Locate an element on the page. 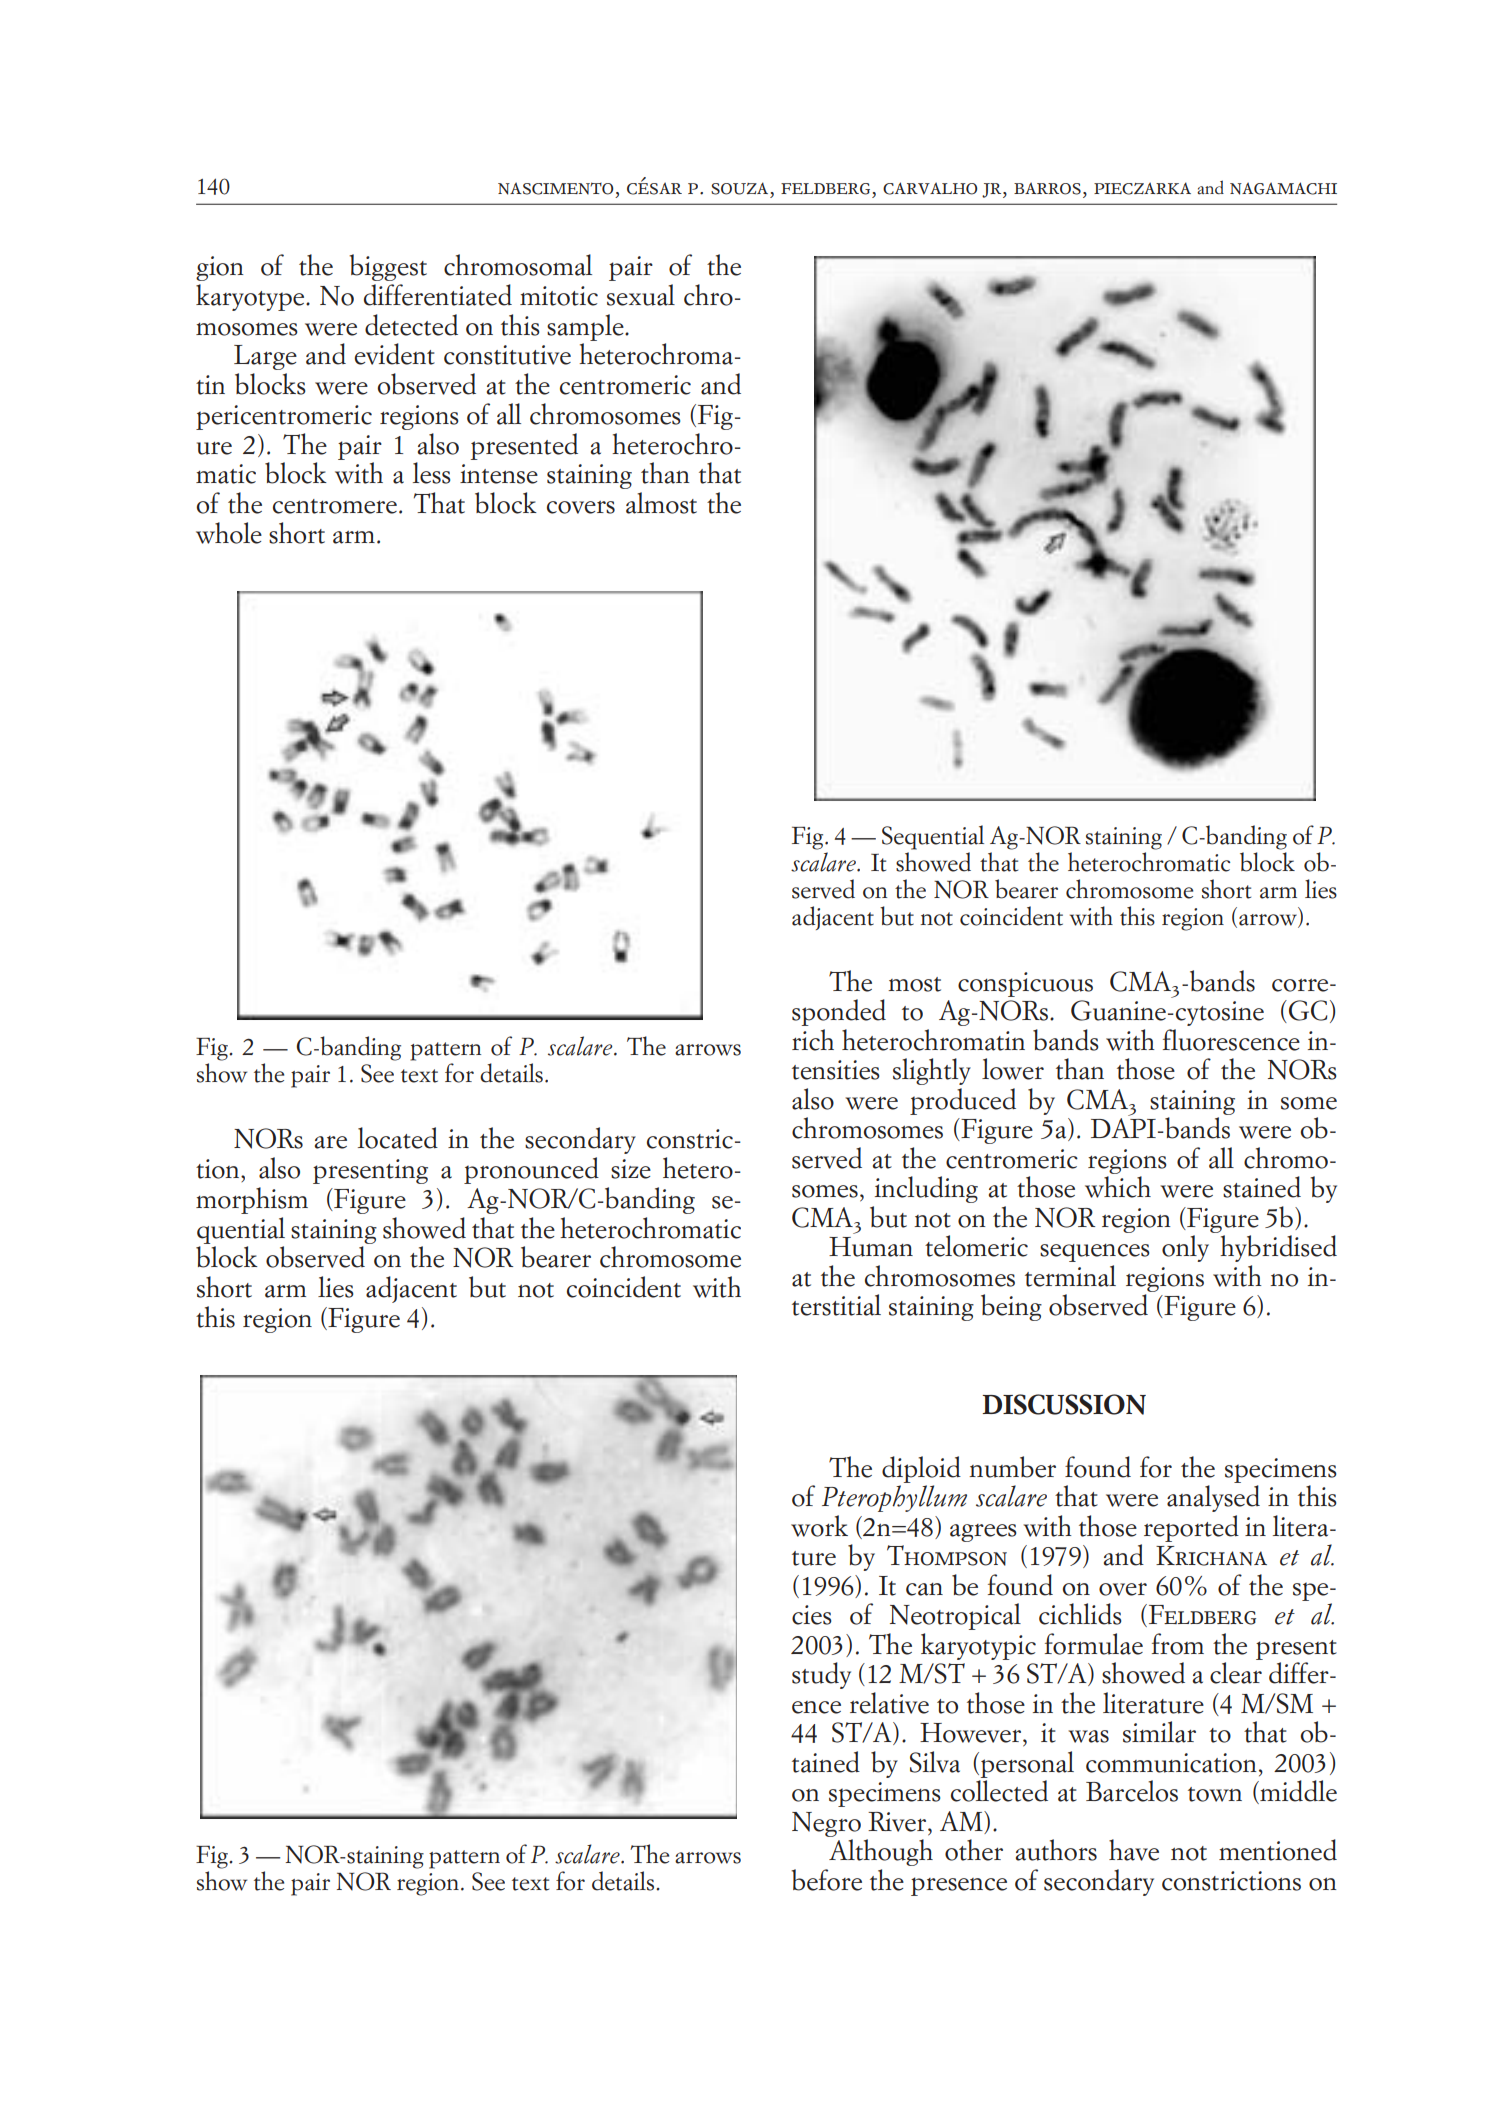 The image size is (1497, 2118). biggest is located at coordinates (388, 267).
